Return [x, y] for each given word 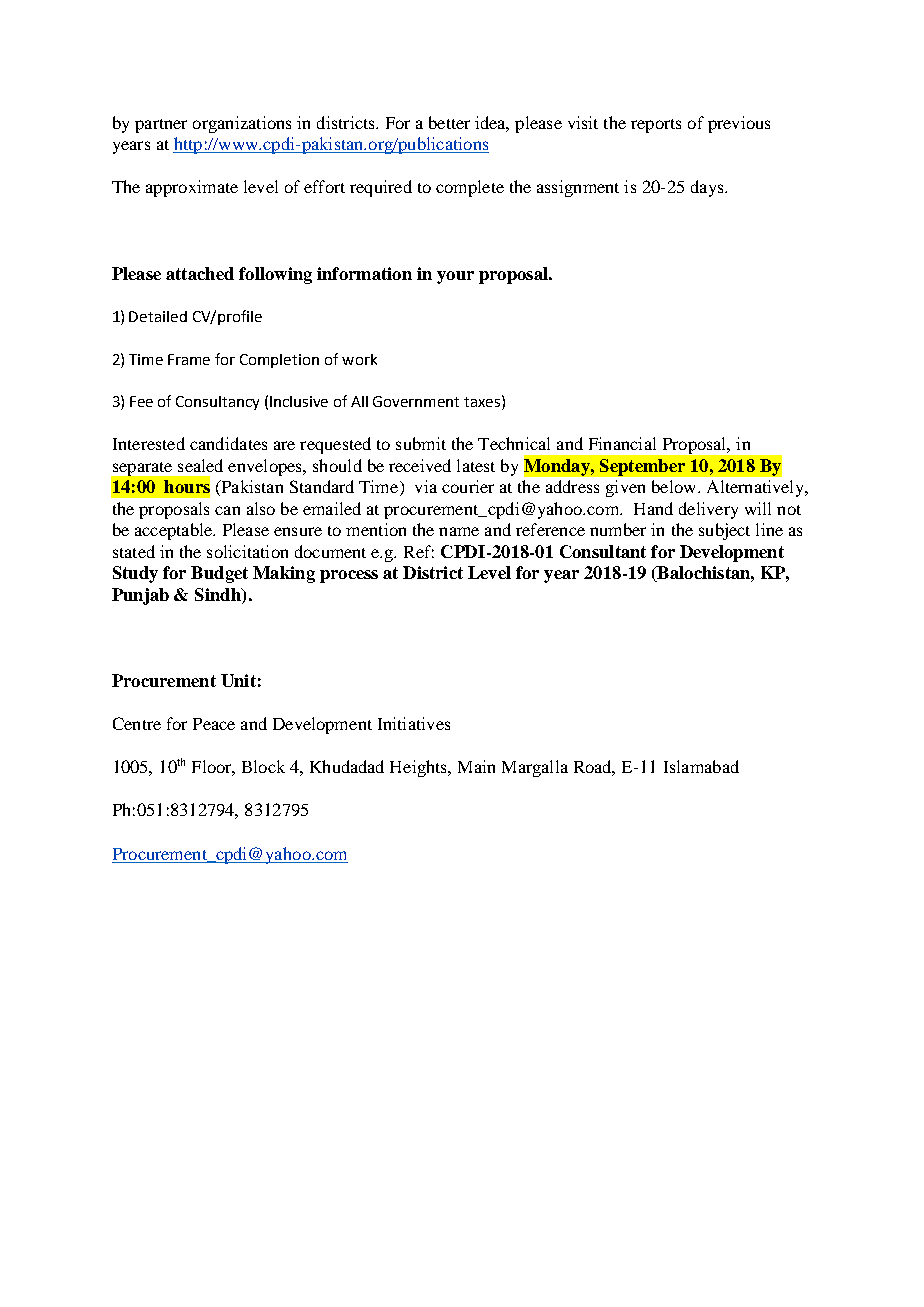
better [449, 122]
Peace [214, 724]
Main [476, 766]
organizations [242, 124]
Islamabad [701, 766]
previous [739, 124]
